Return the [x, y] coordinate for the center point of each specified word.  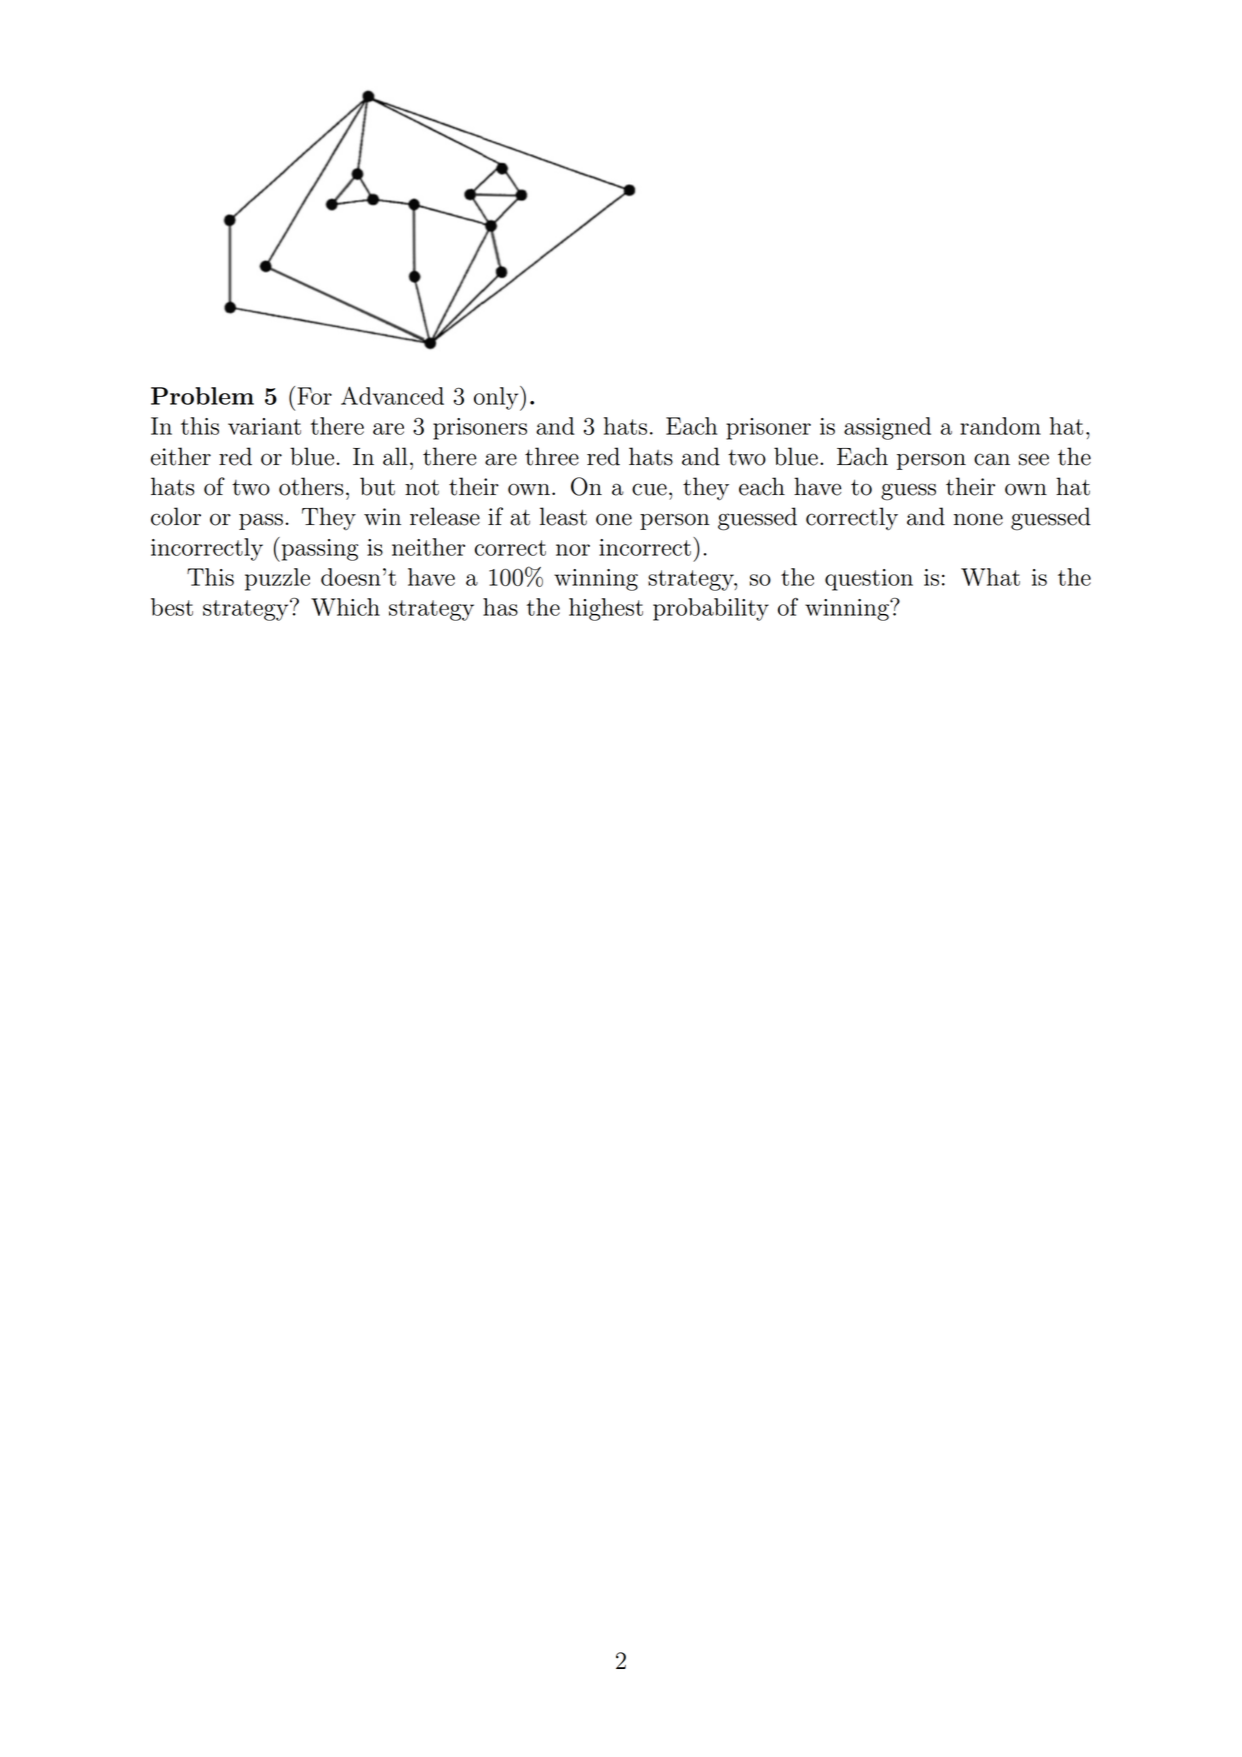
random [1000, 426]
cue [649, 489]
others [311, 486]
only [497, 398]
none [978, 519]
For [315, 396]
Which [345, 607]
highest [606, 609]
